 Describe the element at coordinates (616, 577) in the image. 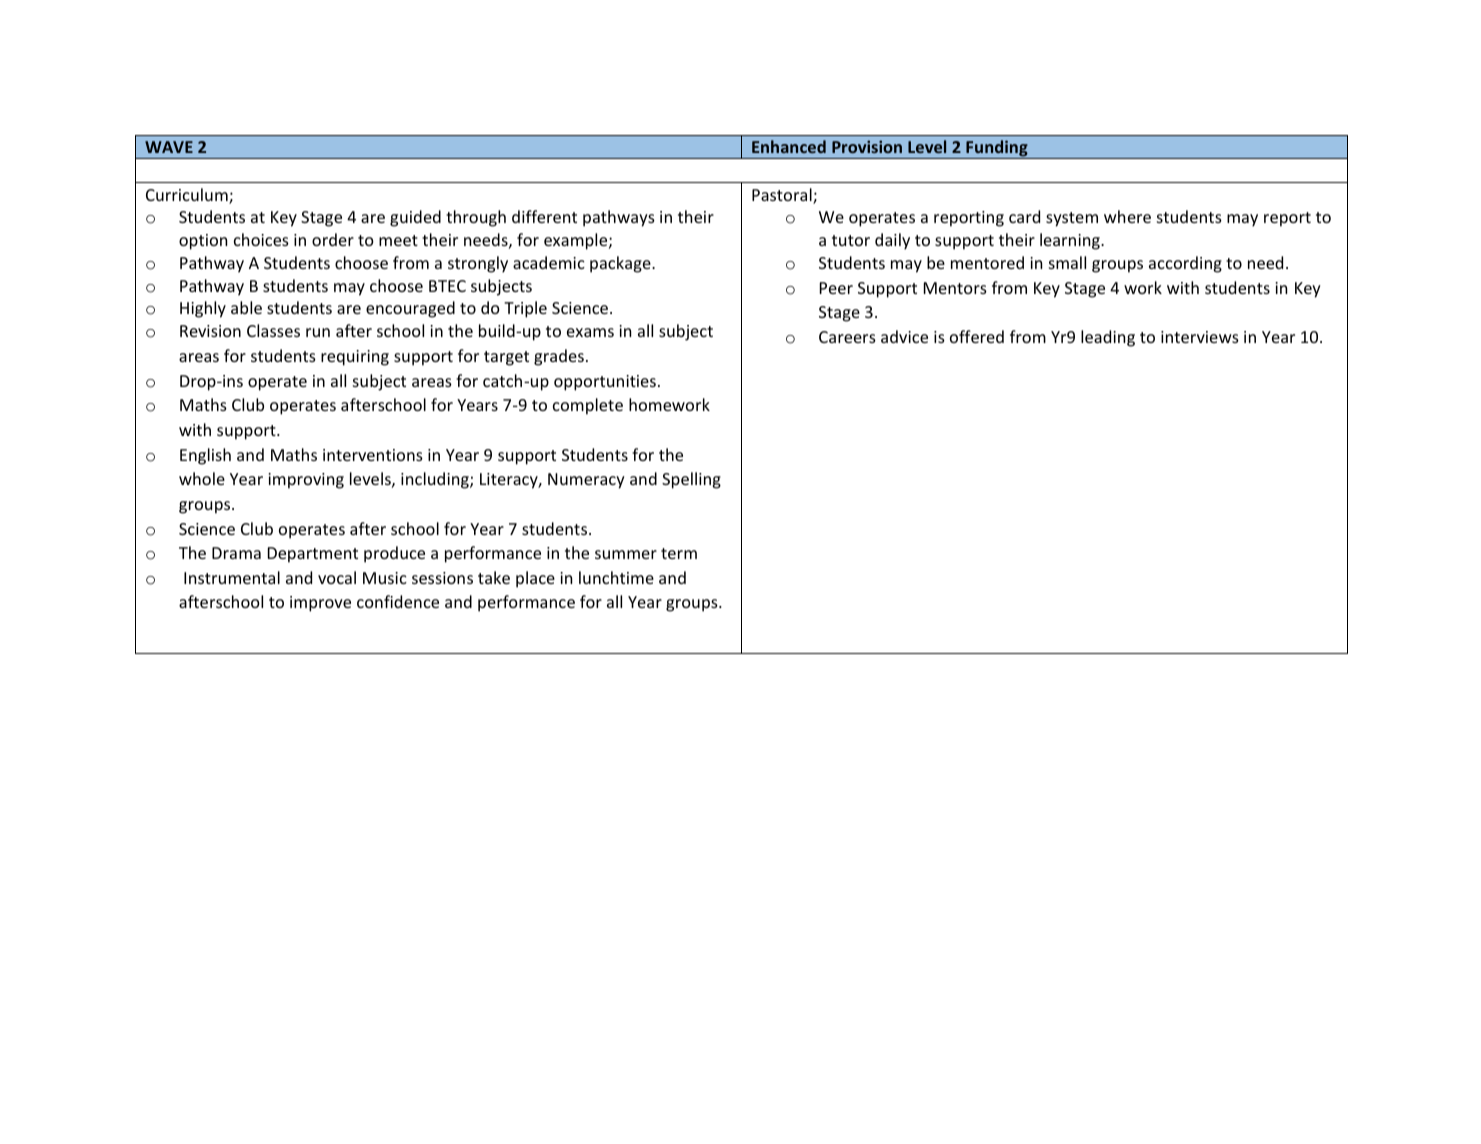

I see `lunchtime` at that location.
